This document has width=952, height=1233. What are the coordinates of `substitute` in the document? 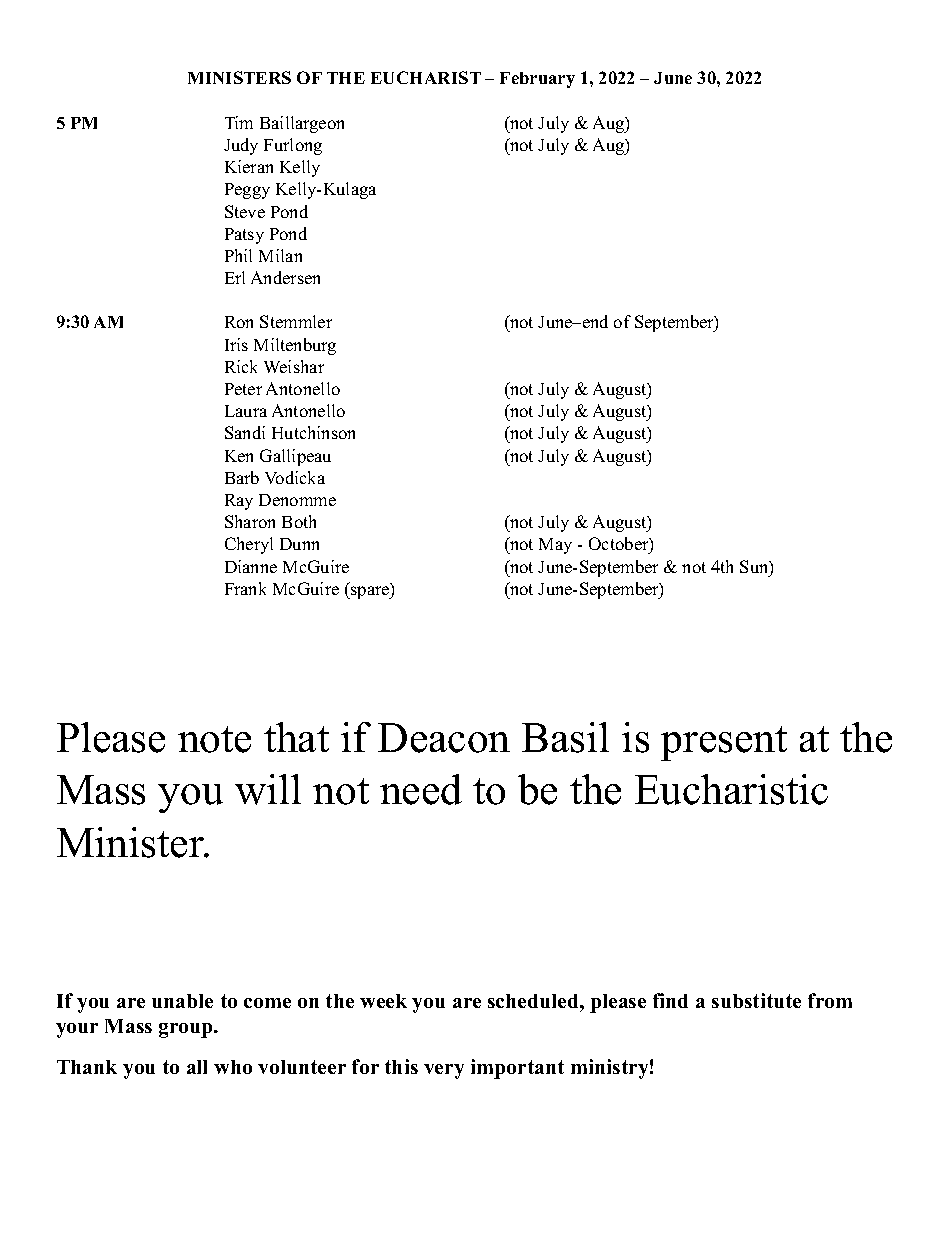 It's located at (756, 1000).
